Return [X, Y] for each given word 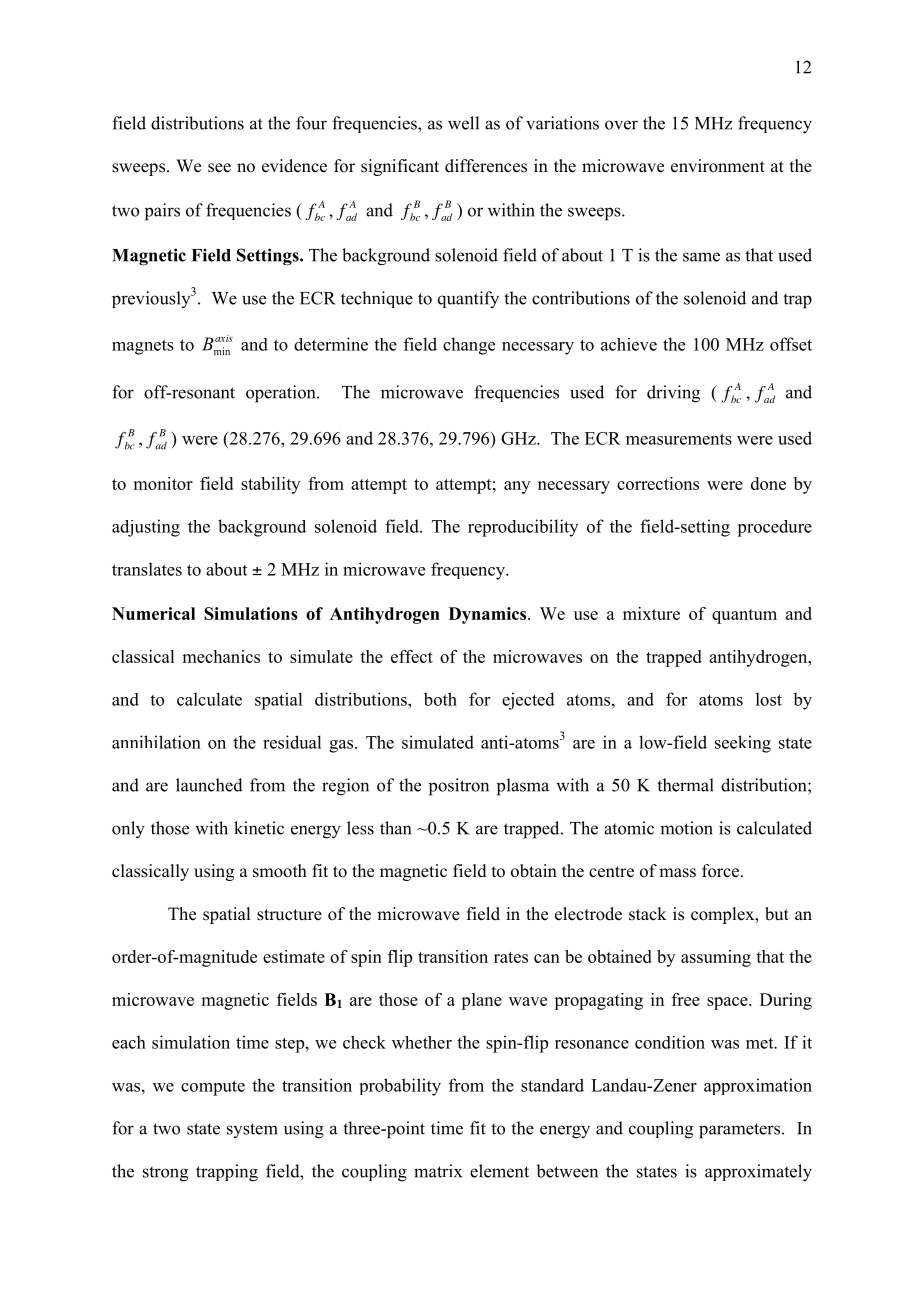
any [517, 487]
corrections [658, 483]
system [252, 1130]
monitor [163, 483]
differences [486, 166]
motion [686, 828]
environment [718, 166]
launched [209, 785]
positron [459, 787]
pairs [162, 212]
